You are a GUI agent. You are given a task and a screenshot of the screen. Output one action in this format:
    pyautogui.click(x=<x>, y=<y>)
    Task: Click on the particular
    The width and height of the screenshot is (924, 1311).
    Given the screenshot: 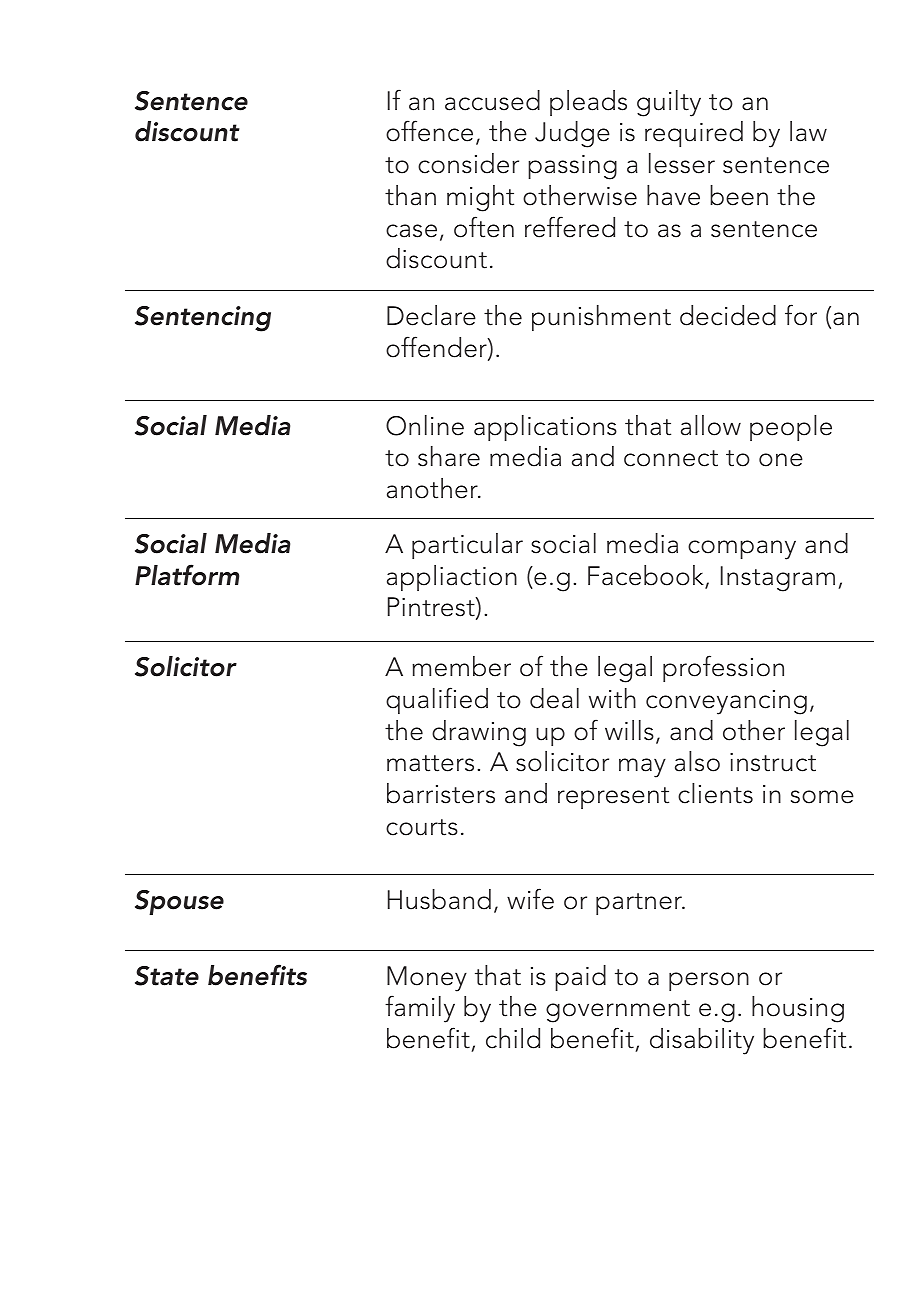 What is the action you would take?
    pyautogui.click(x=467, y=546)
